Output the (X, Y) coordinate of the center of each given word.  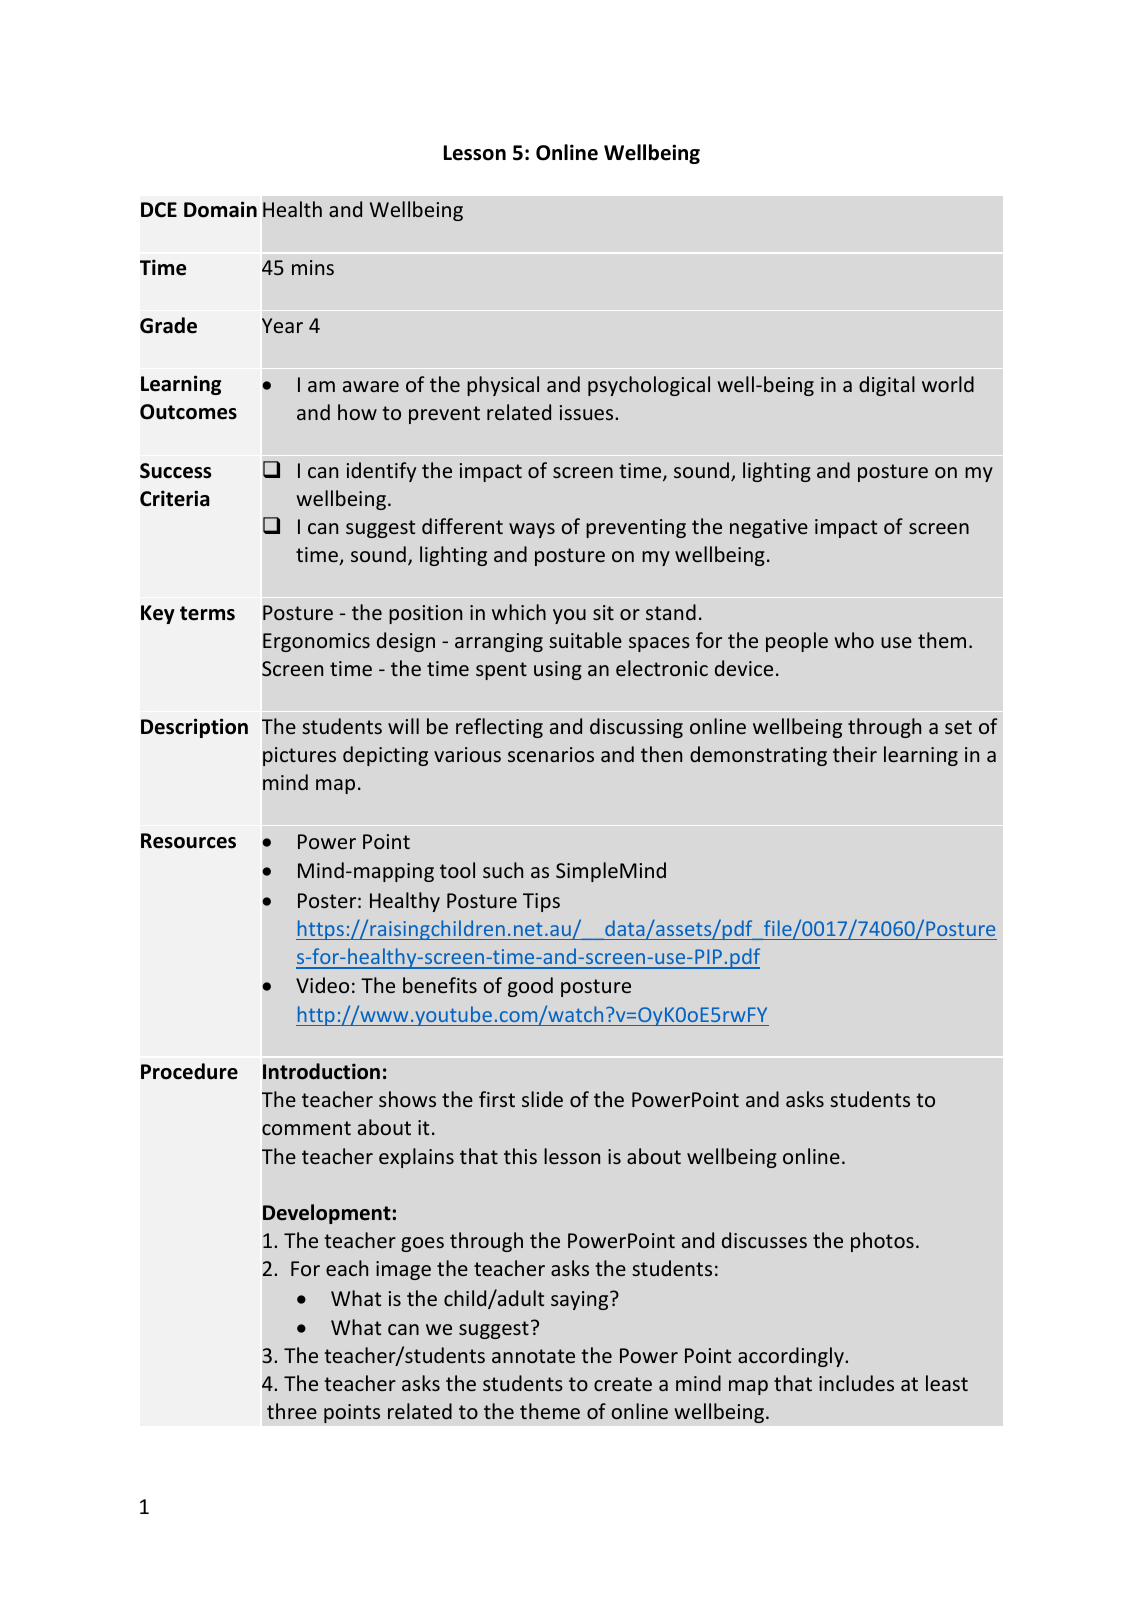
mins (313, 267)
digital (887, 386)
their (855, 754)
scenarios (551, 754)
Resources (188, 841)
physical (503, 386)
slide (542, 1099)
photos (882, 1242)
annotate (533, 1356)
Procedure (189, 1071)
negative (769, 528)
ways (532, 530)
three (292, 1411)
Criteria (175, 498)
